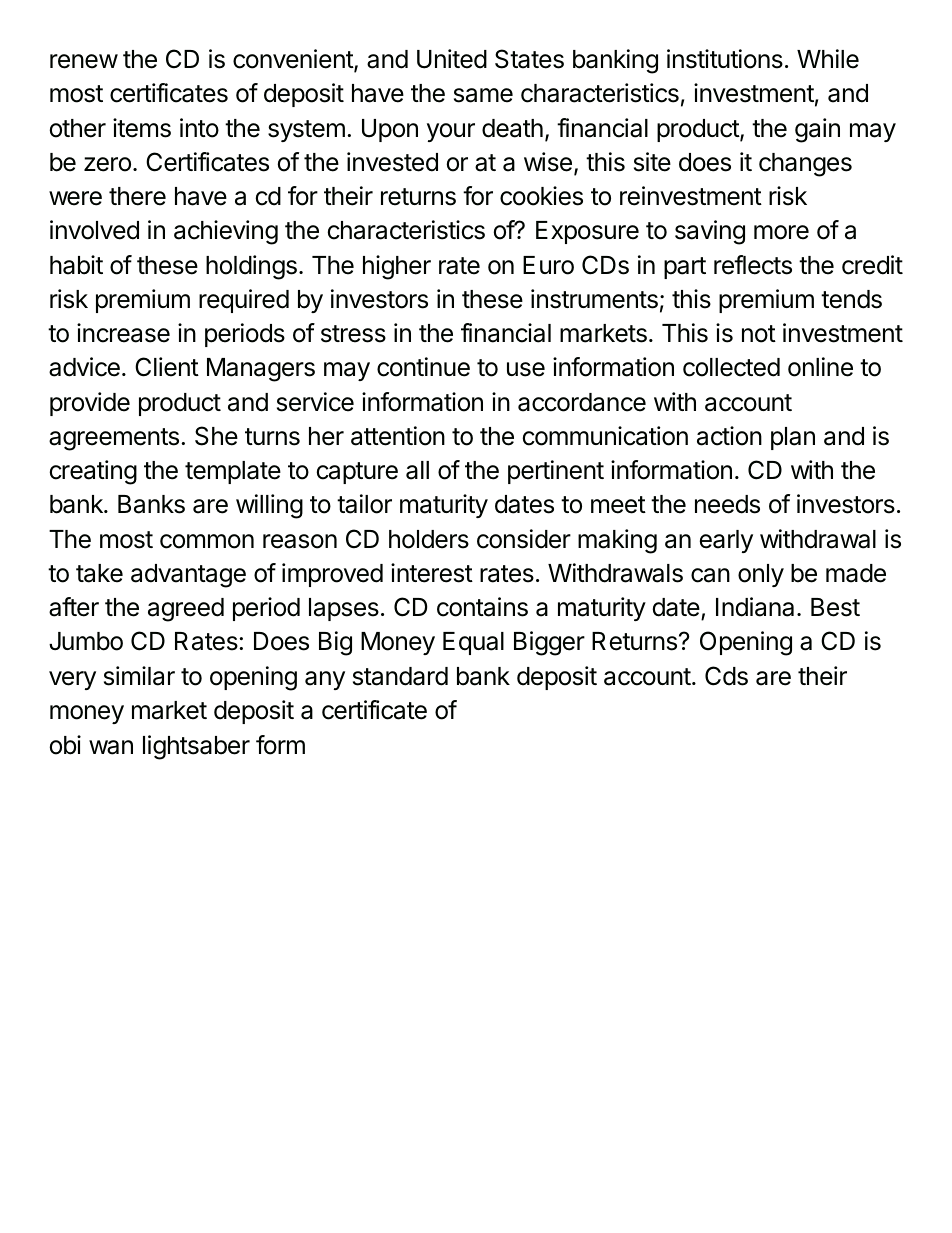 Image resolution: width=952 pixels, height=1233 pixels. What do you see at coordinates (725, 59) in the document?
I see `institutions` at bounding box center [725, 59].
